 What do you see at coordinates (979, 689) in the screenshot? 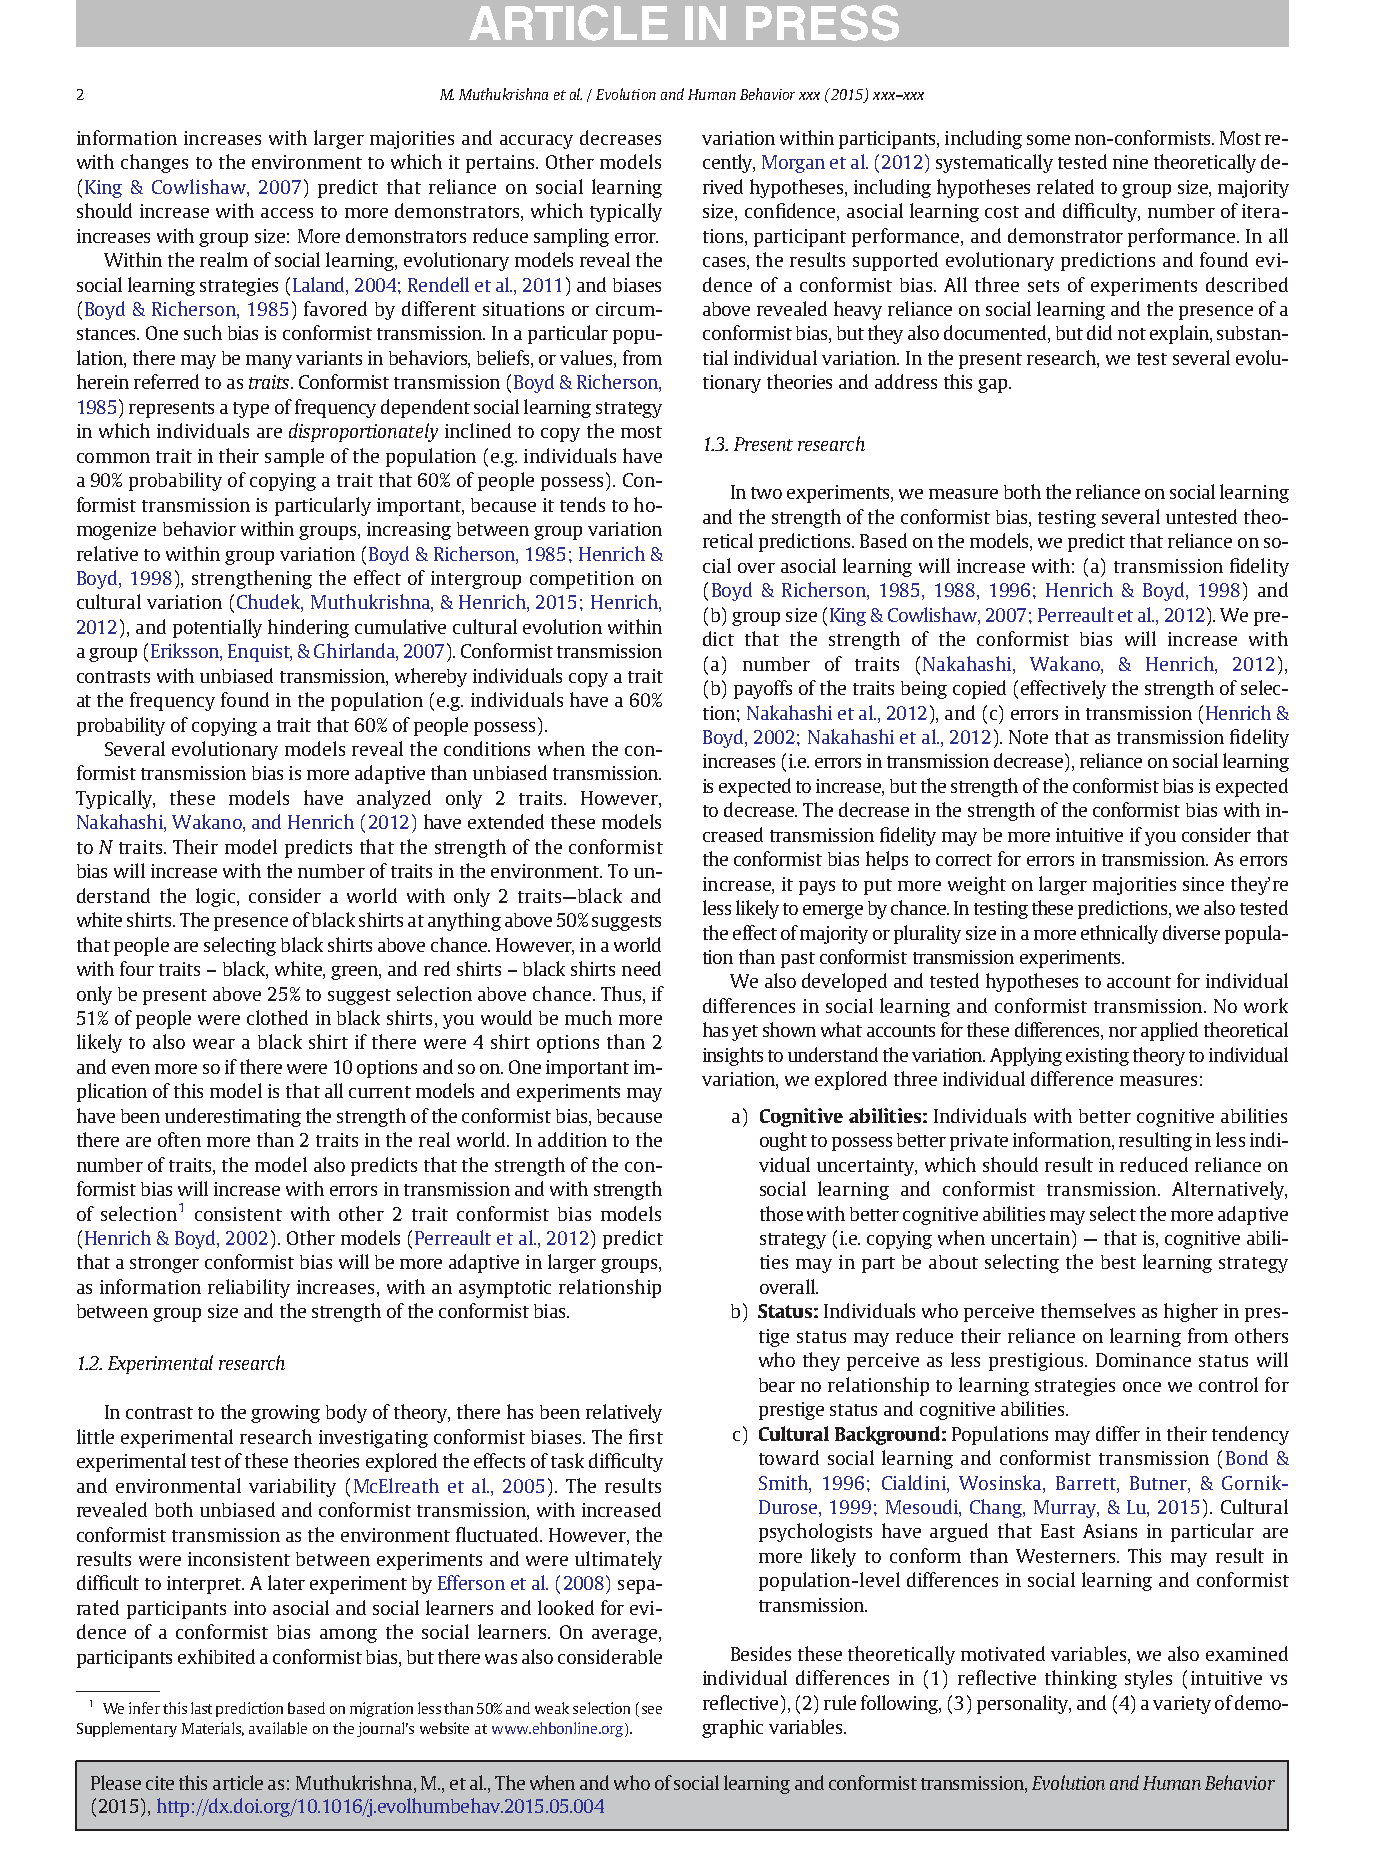
I see `copied` at bounding box center [979, 689].
